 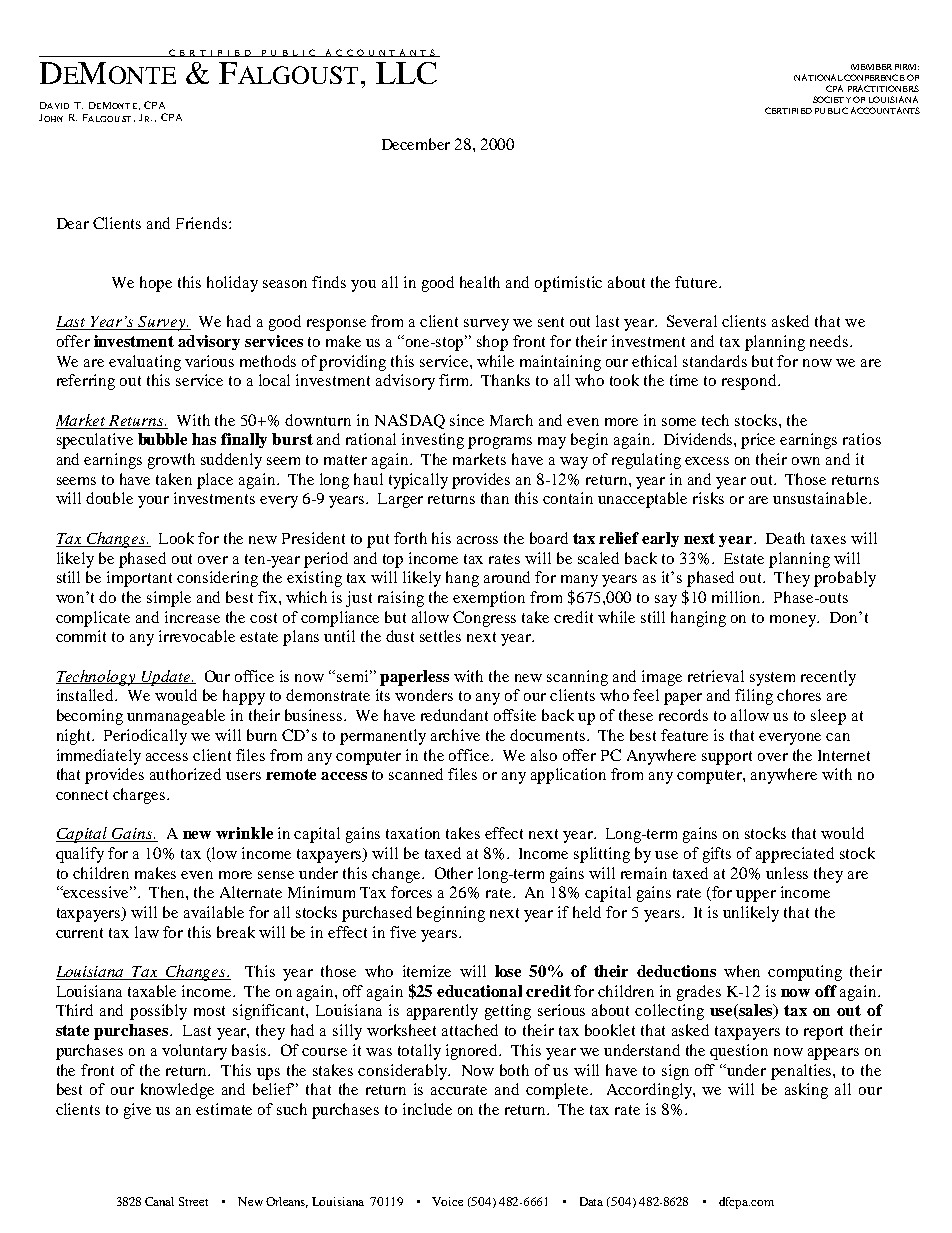 What do you see at coordinates (203, 223) in the page?
I see `Friends` at bounding box center [203, 223].
